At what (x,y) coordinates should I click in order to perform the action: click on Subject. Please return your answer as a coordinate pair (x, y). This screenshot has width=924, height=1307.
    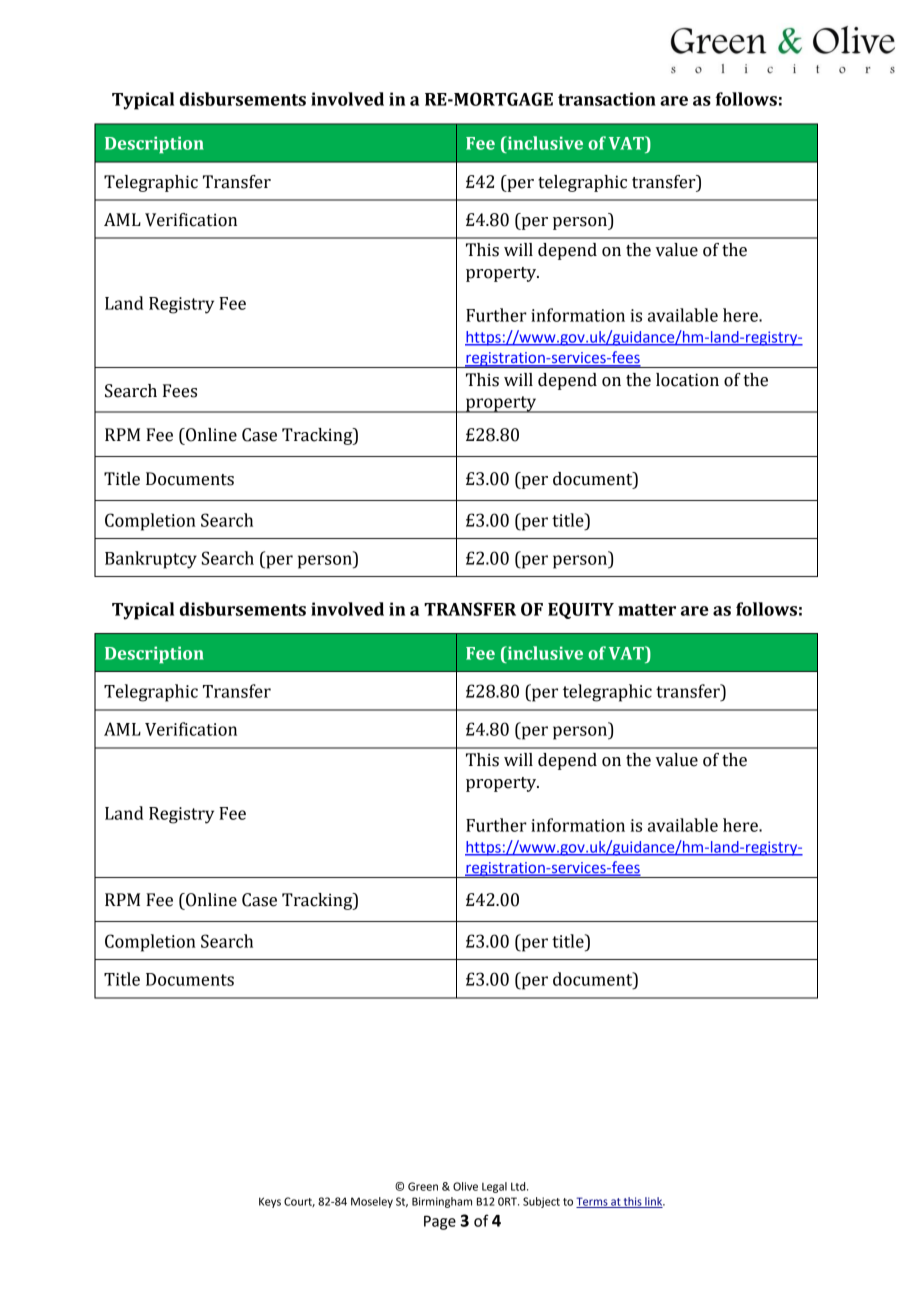
    Looking at the image, I should click on (541, 1202).
